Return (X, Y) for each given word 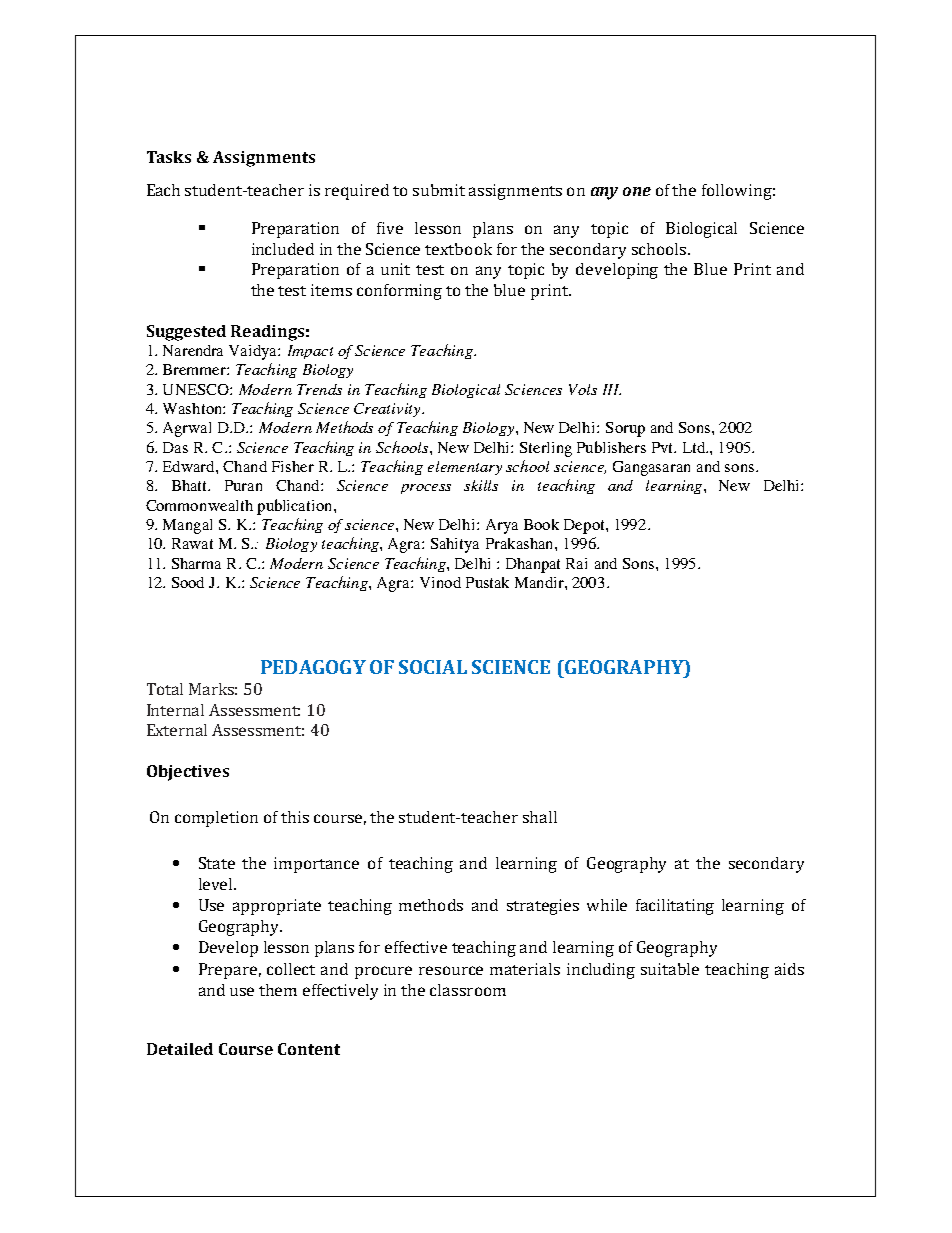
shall (540, 817)
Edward (190, 466)
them (278, 990)
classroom (468, 990)
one (637, 191)
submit (439, 190)
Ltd (695, 447)
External (177, 730)
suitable (670, 969)
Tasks (169, 157)
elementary (465, 468)
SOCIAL (433, 667)
